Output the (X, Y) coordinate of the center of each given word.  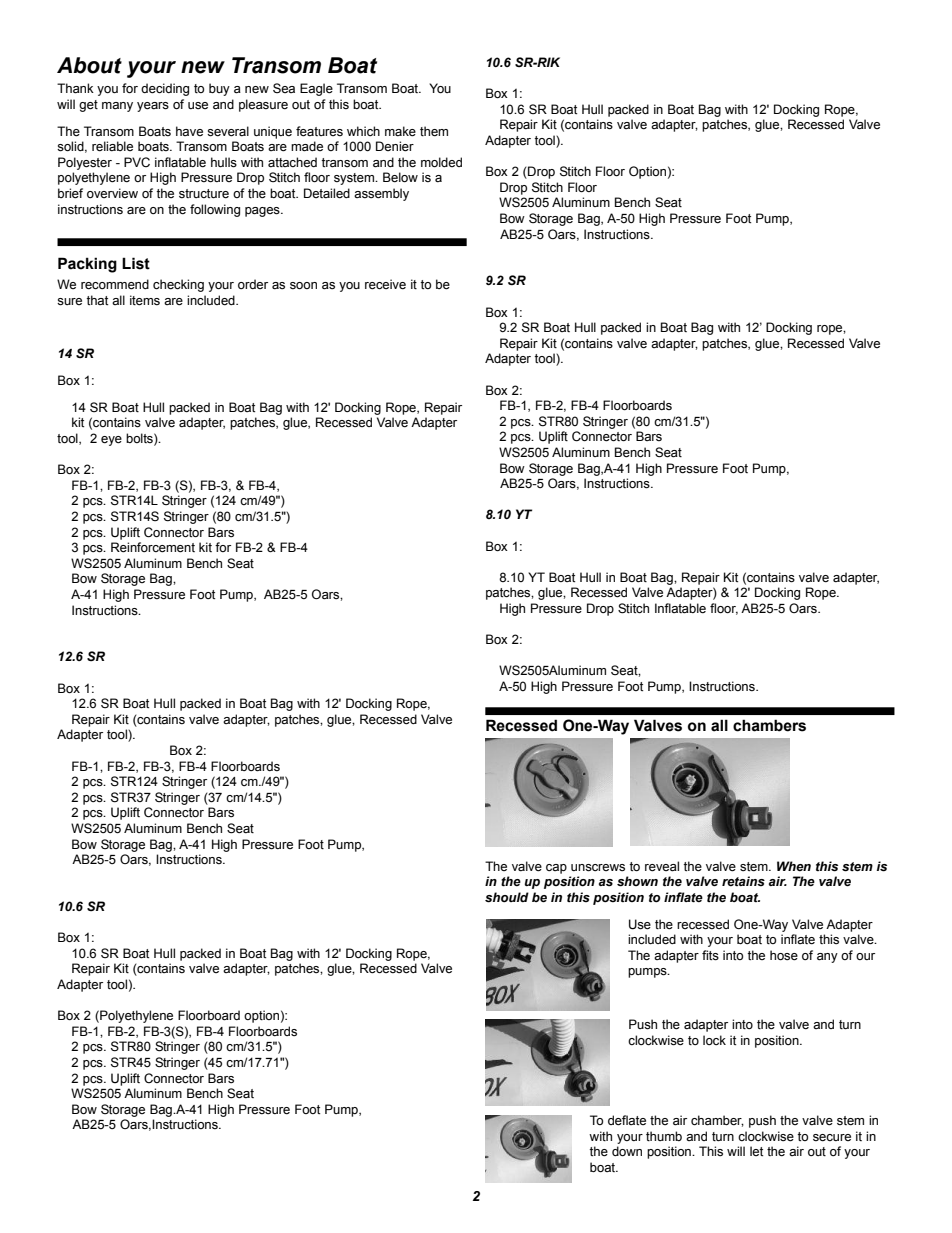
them (434, 131)
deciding (165, 89)
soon (303, 285)
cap (556, 869)
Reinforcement (153, 547)
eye (111, 441)
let (756, 1151)
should (507, 897)
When (794, 866)
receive (385, 284)
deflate (627, 1120)
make (400, 131)
